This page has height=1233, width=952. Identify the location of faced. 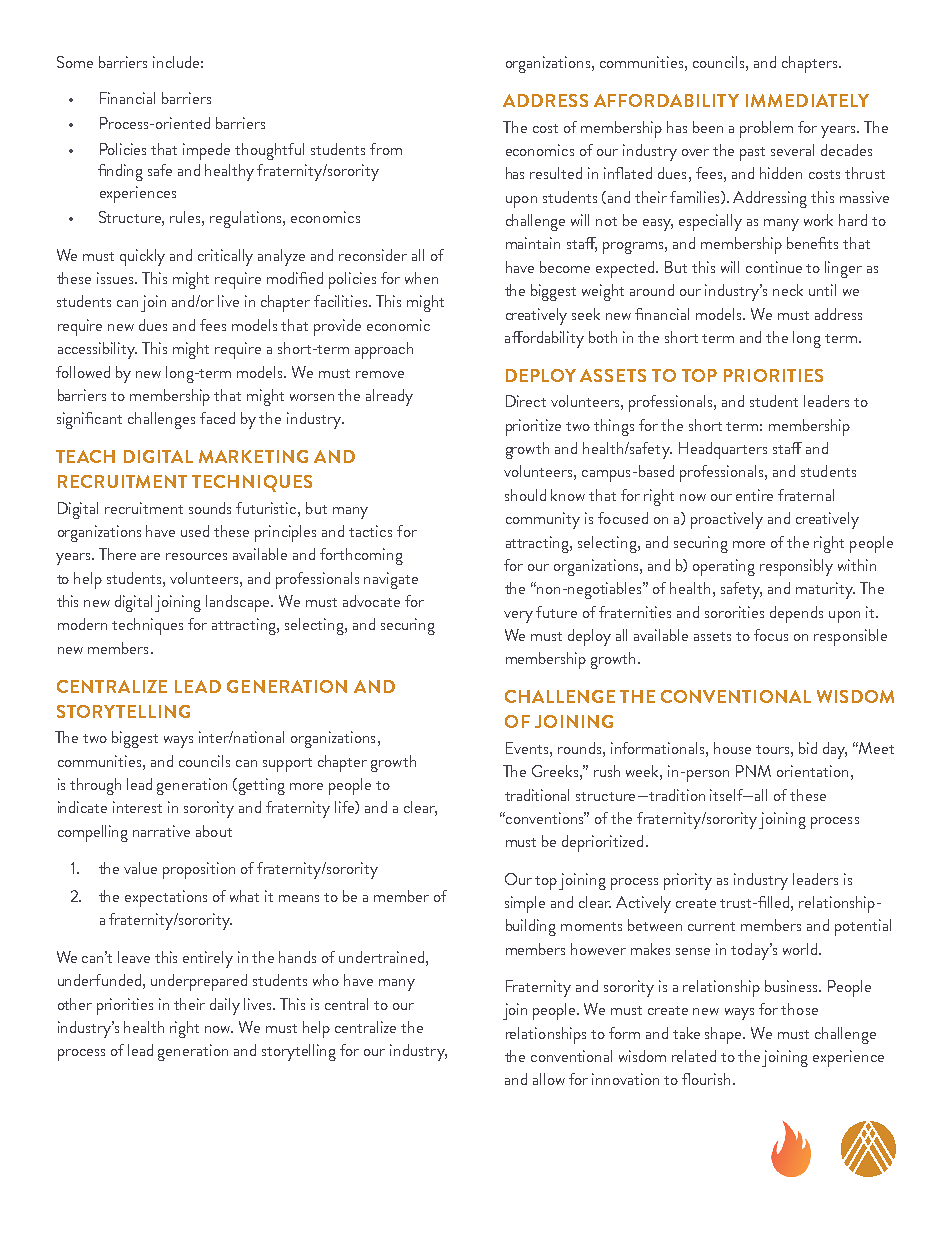
(217, 418).
